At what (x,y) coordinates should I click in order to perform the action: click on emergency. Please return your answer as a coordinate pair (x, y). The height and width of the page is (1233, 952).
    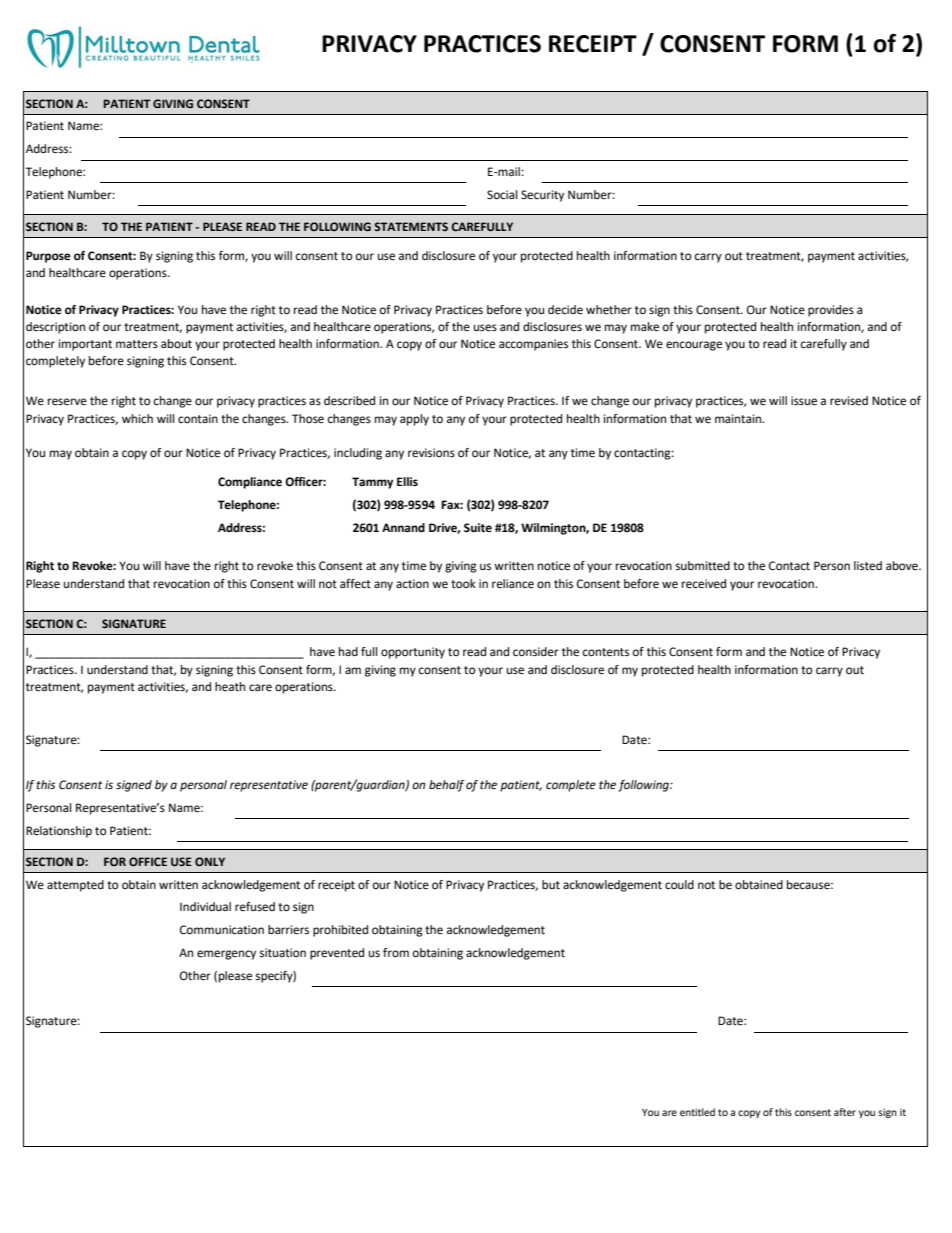
    Looking at the image, I should click on (226, 955).
